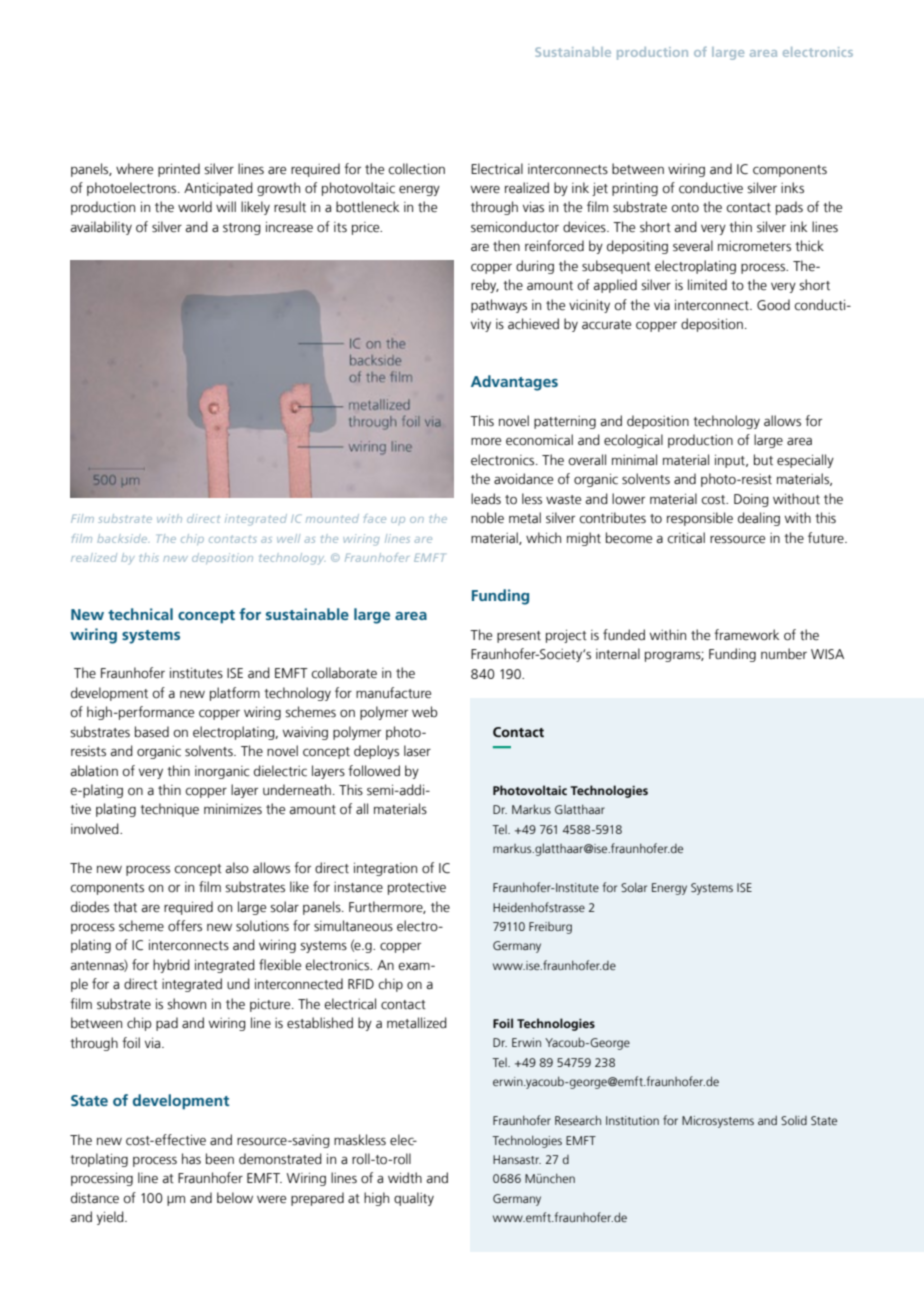 The height and width of the screenshot is (1308, 924). I want to click on laser, so click(417, 751).
